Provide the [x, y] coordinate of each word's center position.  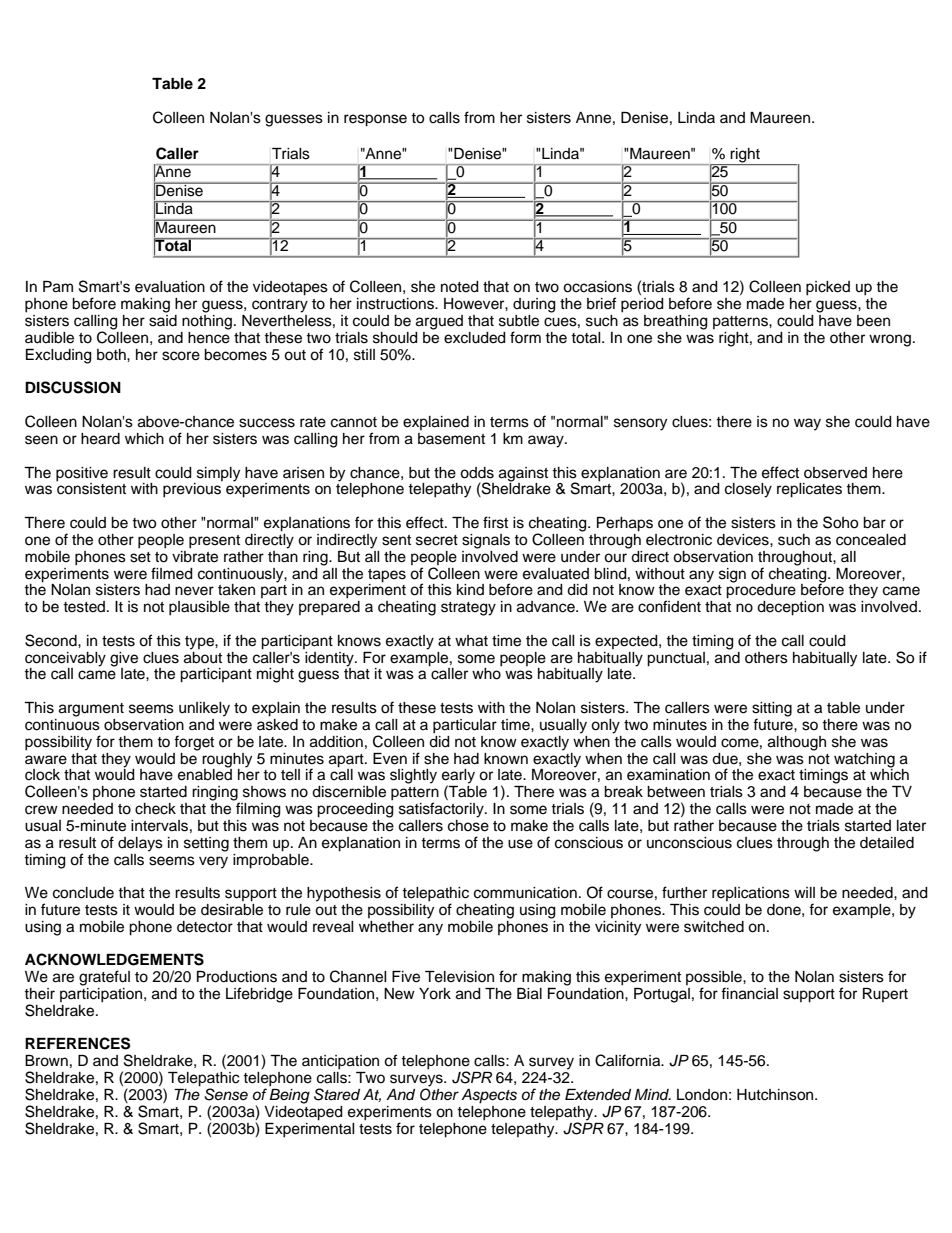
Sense [226, 1094]
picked [828, 288]
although [797, 743]
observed [835, 473]
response [375, 120]
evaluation [170, 287]
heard [100, 439]
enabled [205, 774]
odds [477, 473]
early [458, 777]
